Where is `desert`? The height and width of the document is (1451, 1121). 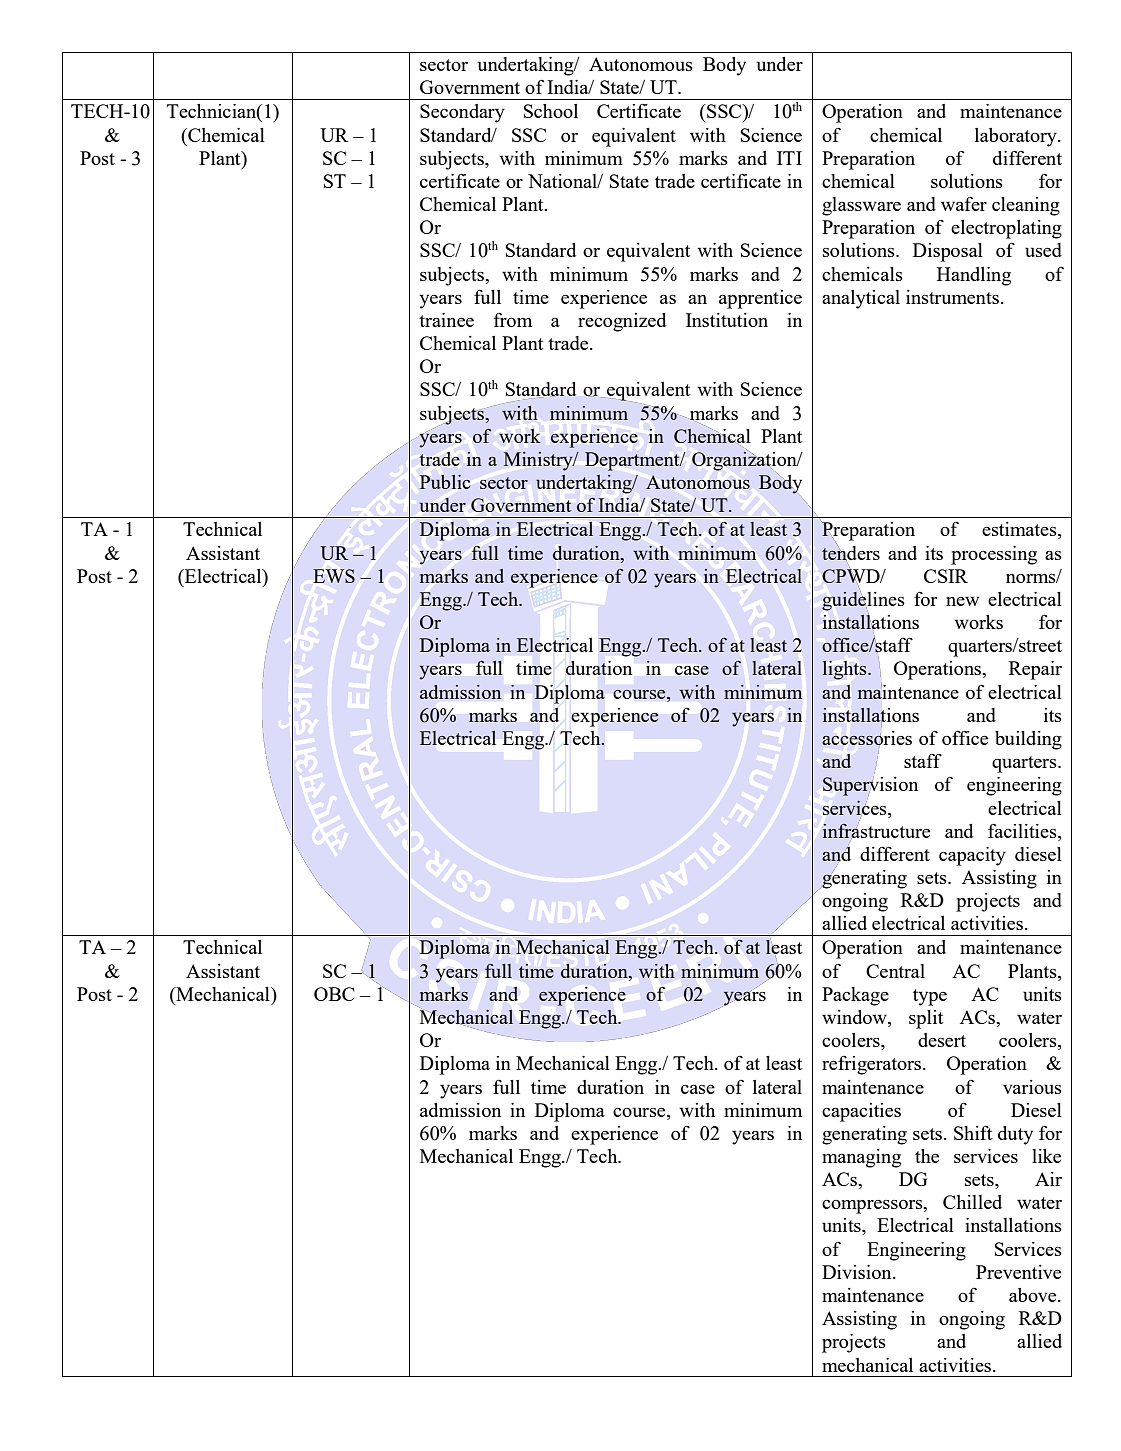
desert is located at coordinates (942, 1040).
